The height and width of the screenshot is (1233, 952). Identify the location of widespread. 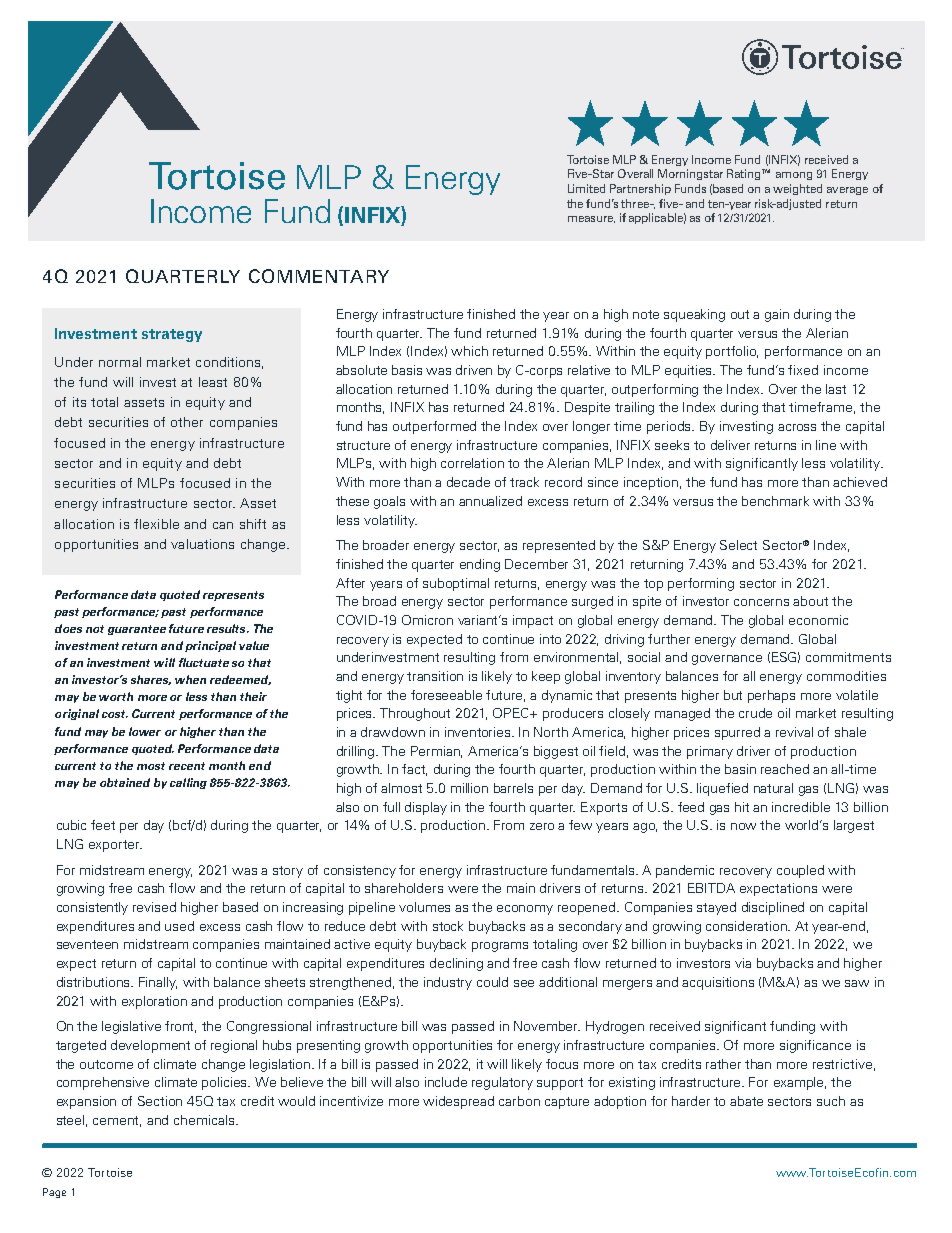
(458, 1102).
